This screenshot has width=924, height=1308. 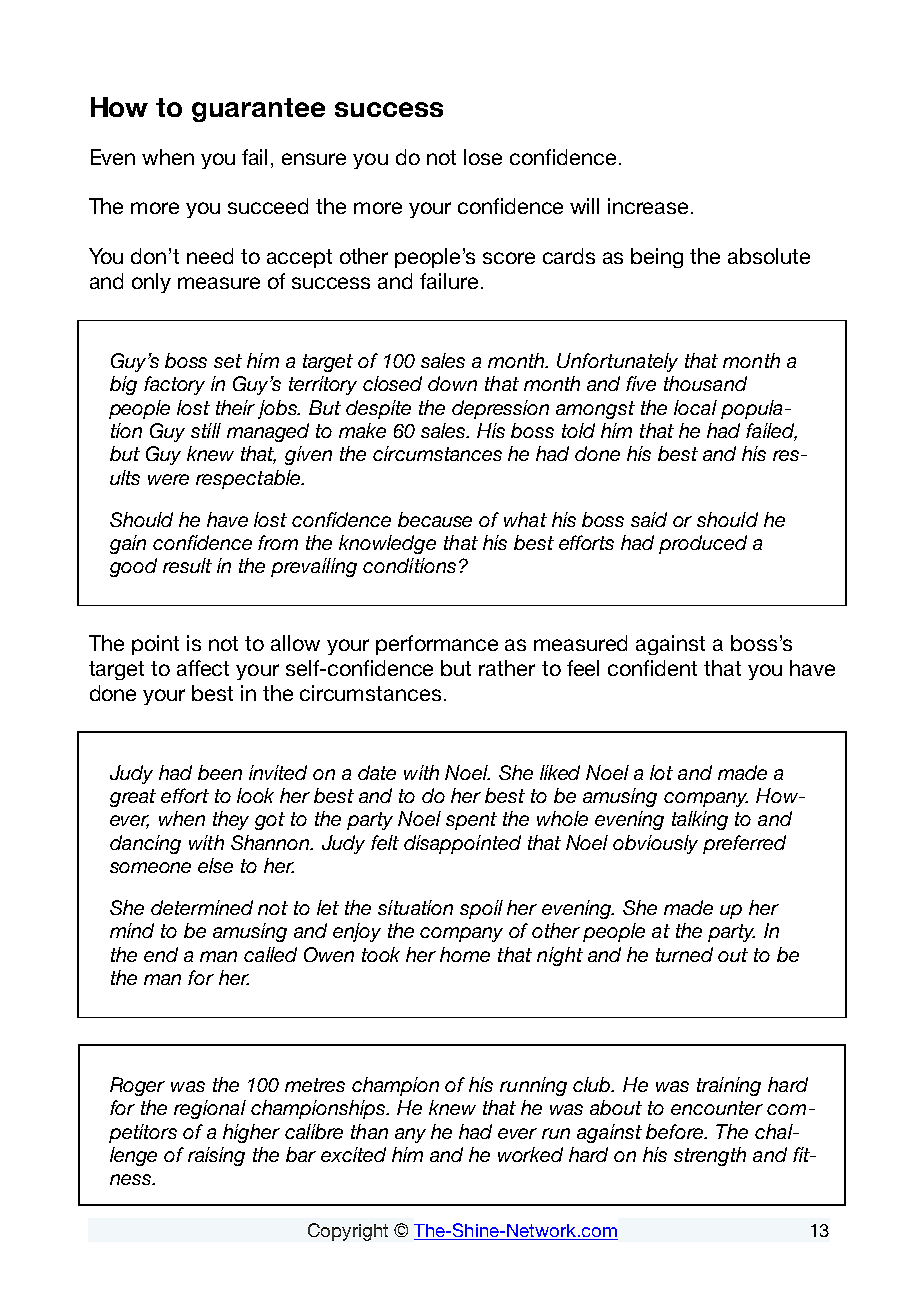 I want to click on performance, so click(x=437, y=645).
